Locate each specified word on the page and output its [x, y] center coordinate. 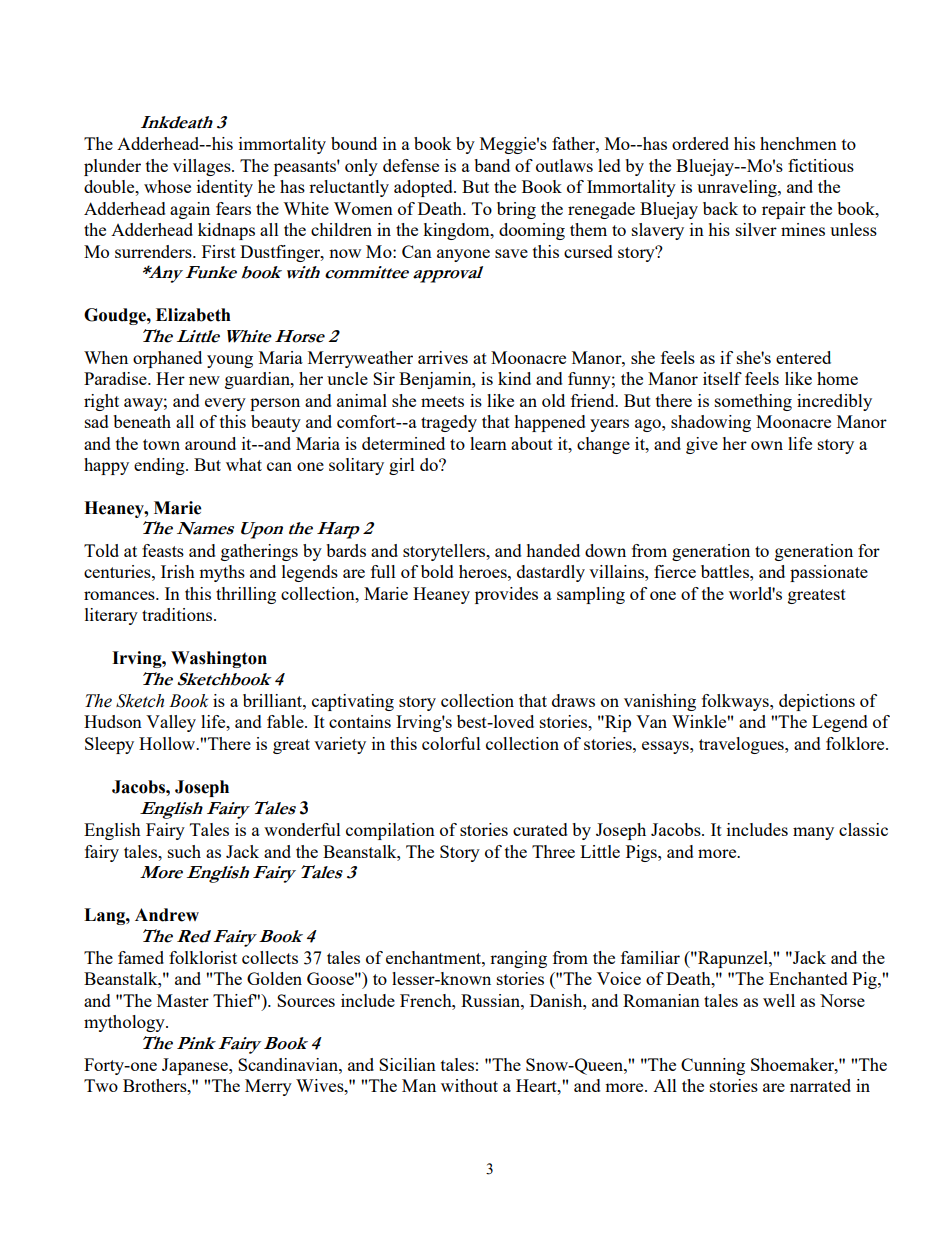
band [492, 165]
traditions [178, 614]
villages [203, 167]
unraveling [738, 188]
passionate [829, 573]
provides [506, 595]
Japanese [196, 1066]
